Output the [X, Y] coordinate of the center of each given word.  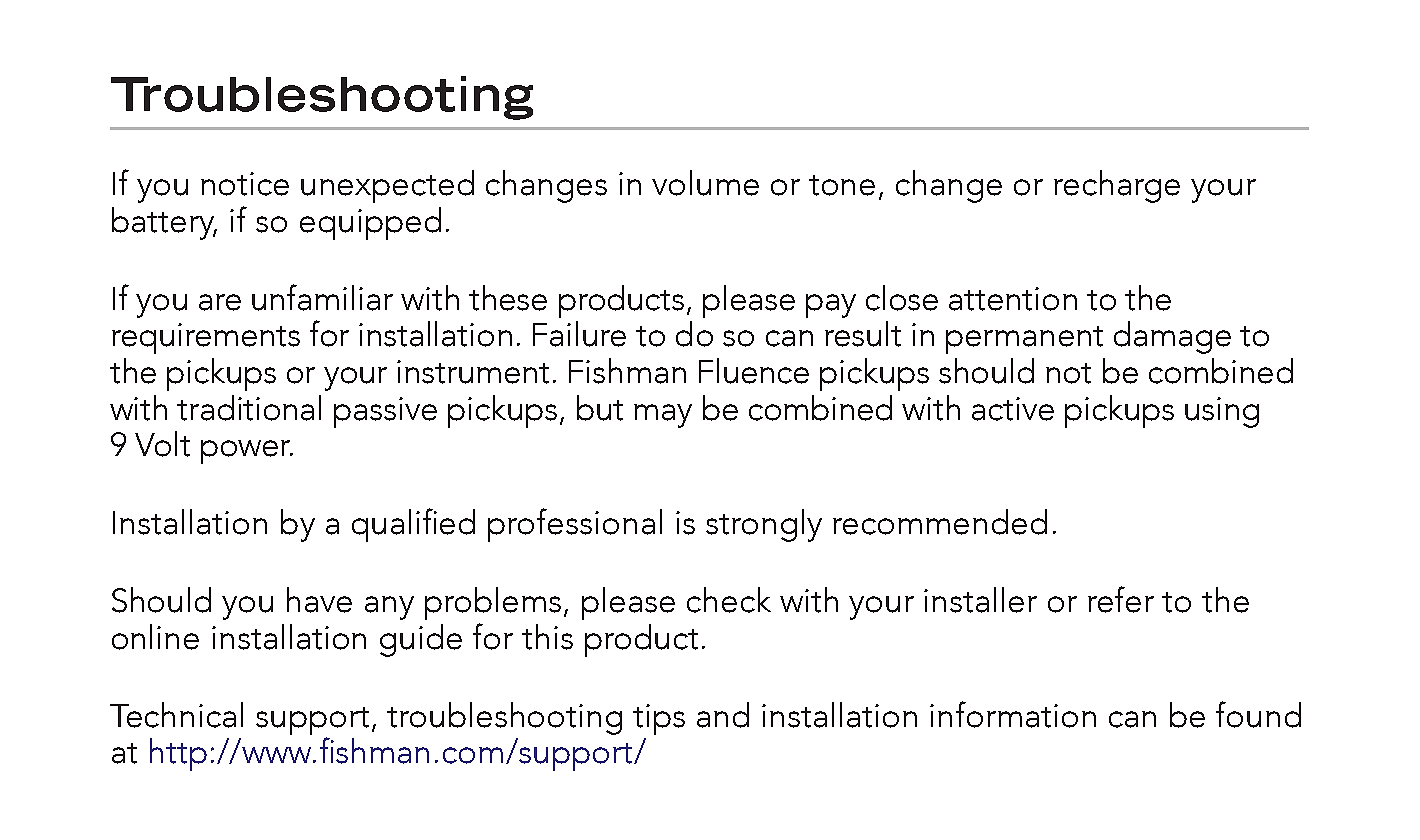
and [723, 715]
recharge [1117, 186]
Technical [176, 715]
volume [705, 183]
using [1222, 412]
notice [245, 184]
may [663, 416]
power [247, 452]
